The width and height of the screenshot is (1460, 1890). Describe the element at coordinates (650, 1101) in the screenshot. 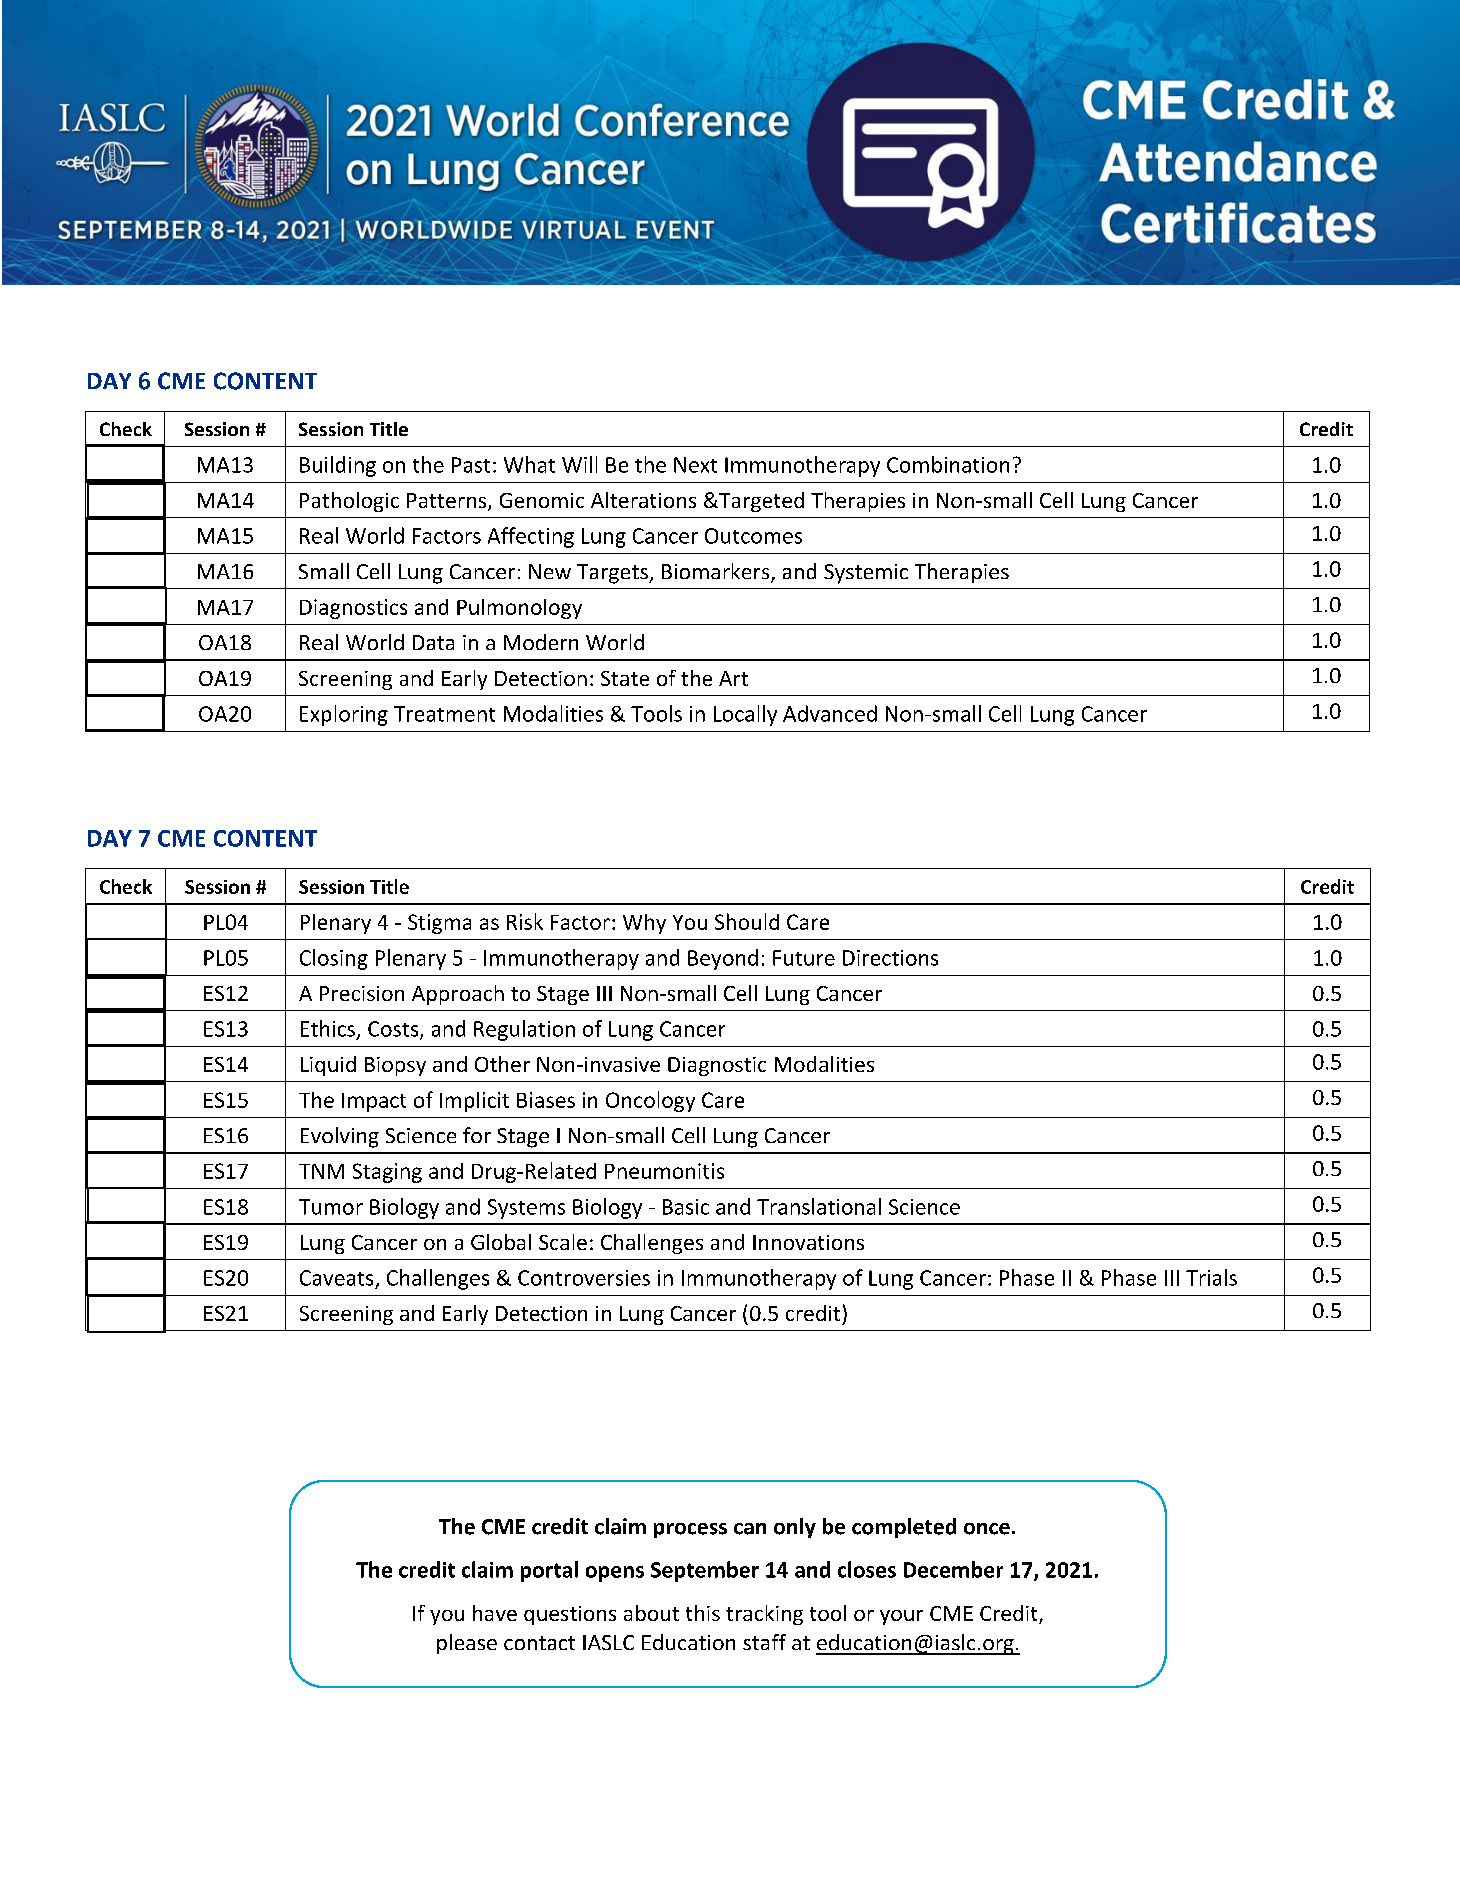

I see `Oncology` at that location.
